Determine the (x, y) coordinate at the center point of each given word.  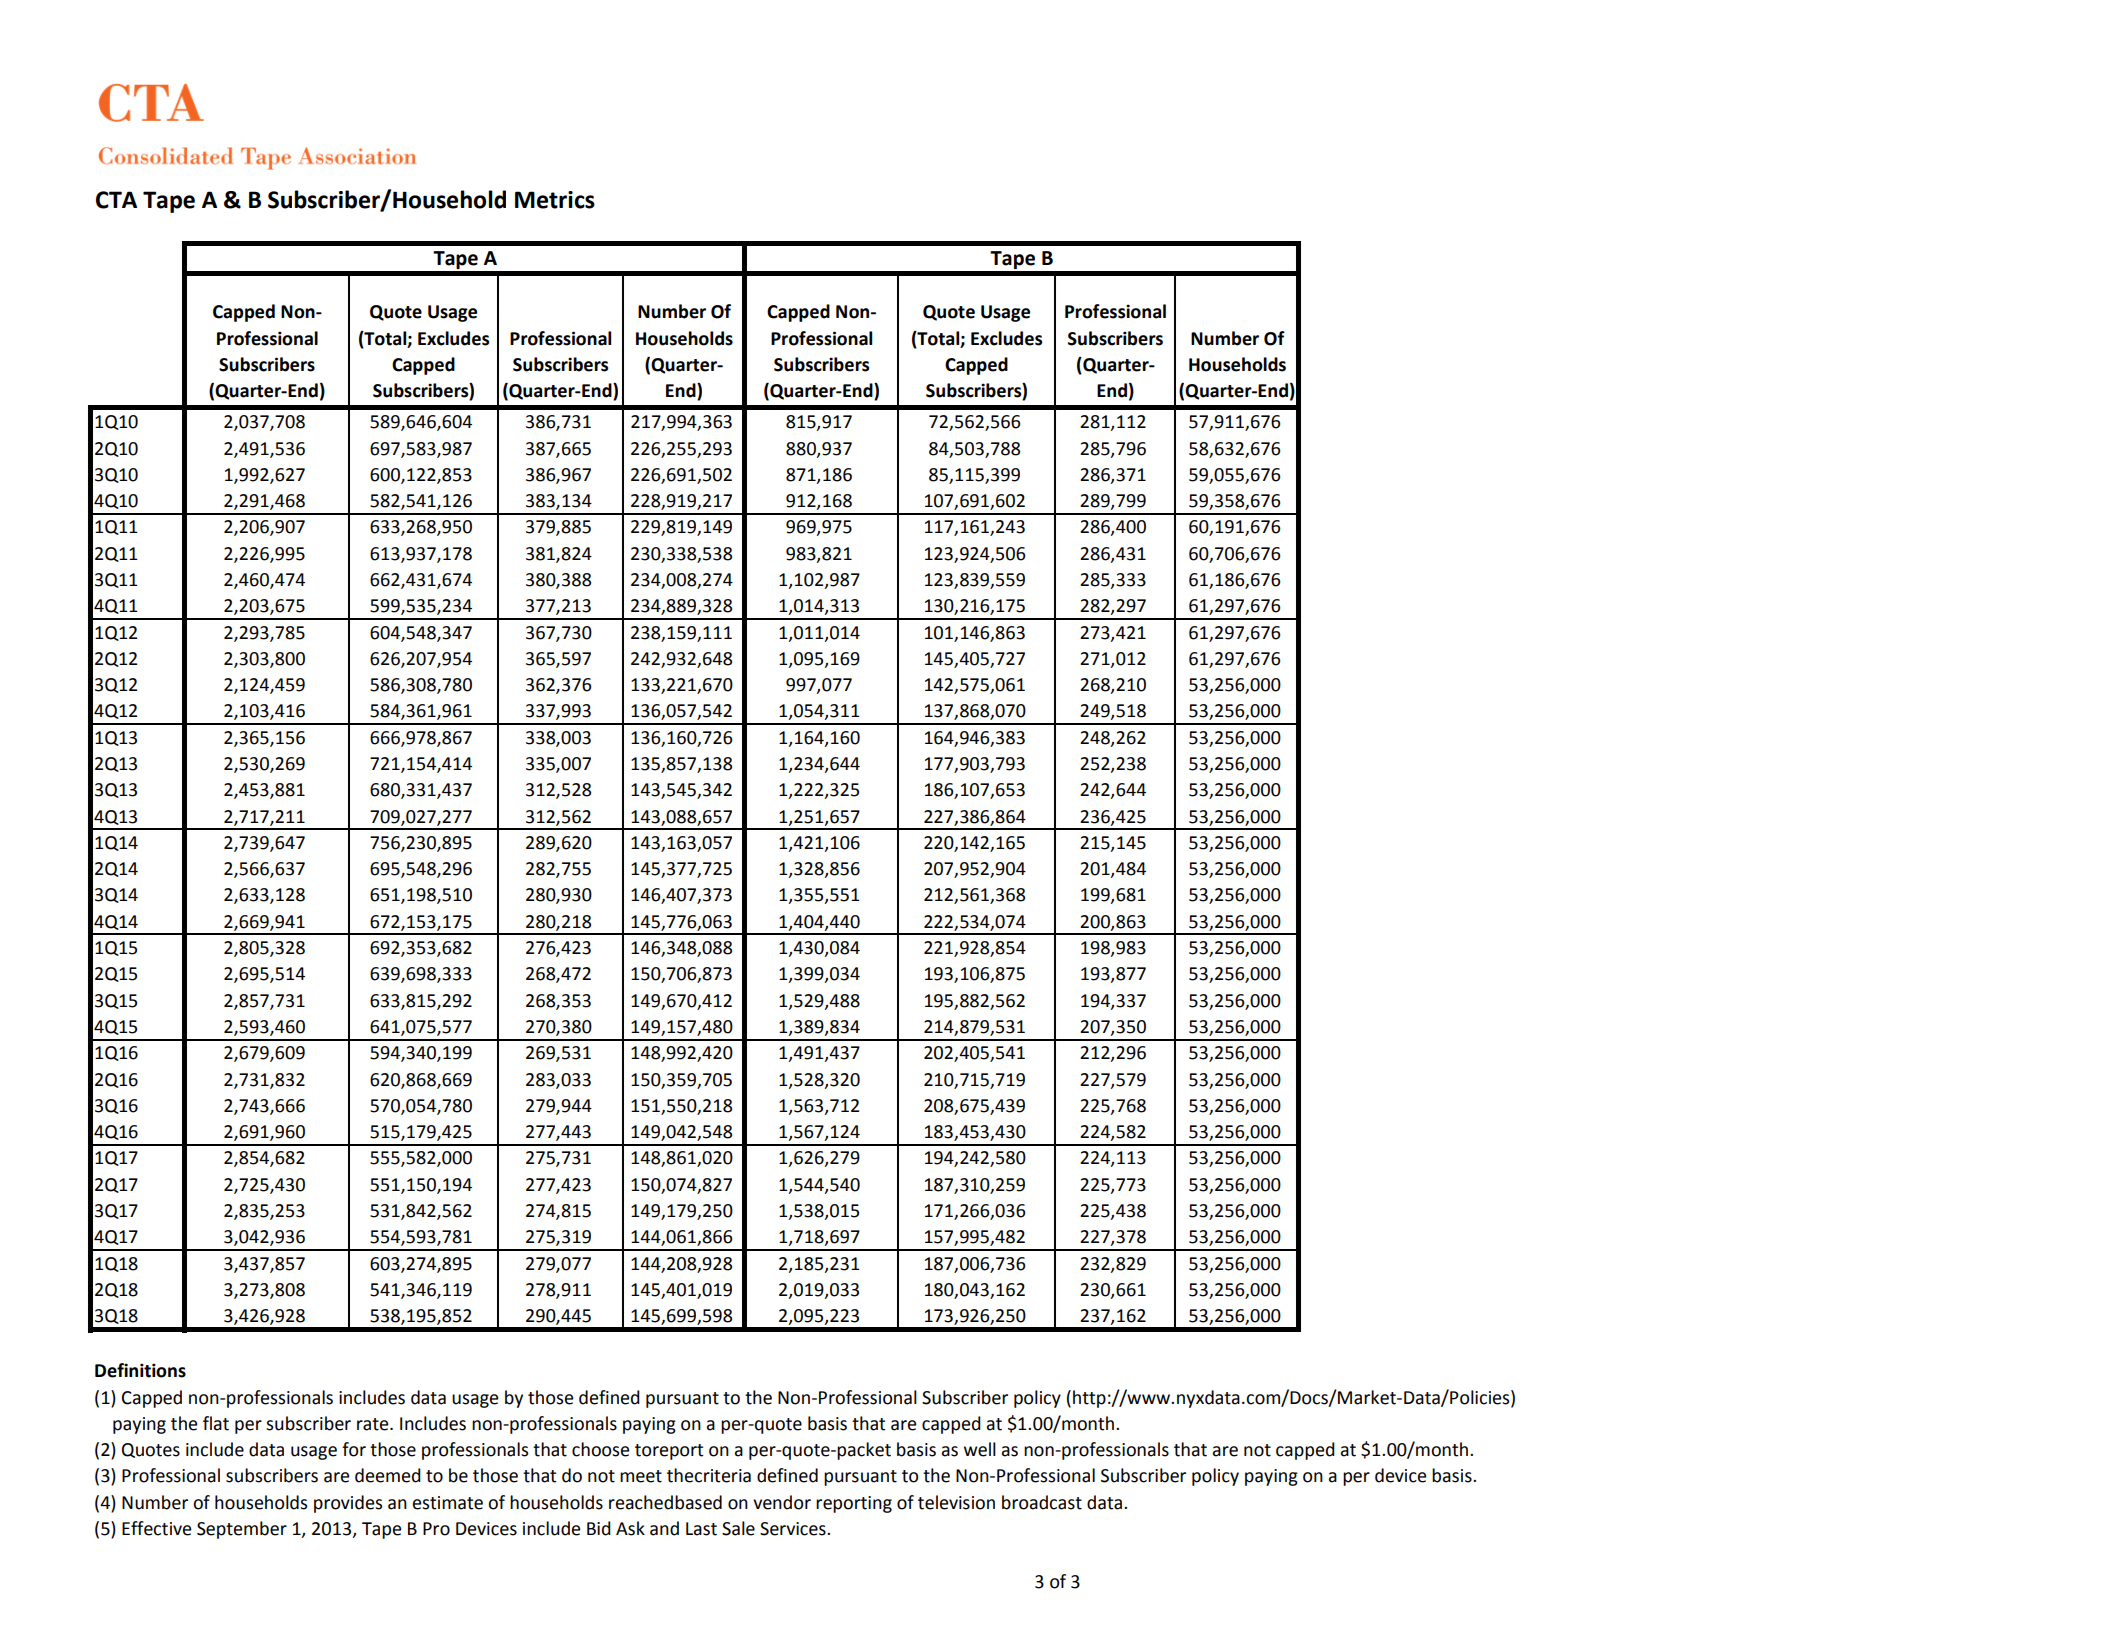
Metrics (555, 200)
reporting (854, 1504)
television (956, 1502)
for (354, 1449)
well (980, 1449)
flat (216, 1423)
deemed (388, 1475)
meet (641, 1476)
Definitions (140, 1370)
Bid (599, 1528)
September (242, 1530)
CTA (116, 200)
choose (600, 1449)
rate (374, 1424)
